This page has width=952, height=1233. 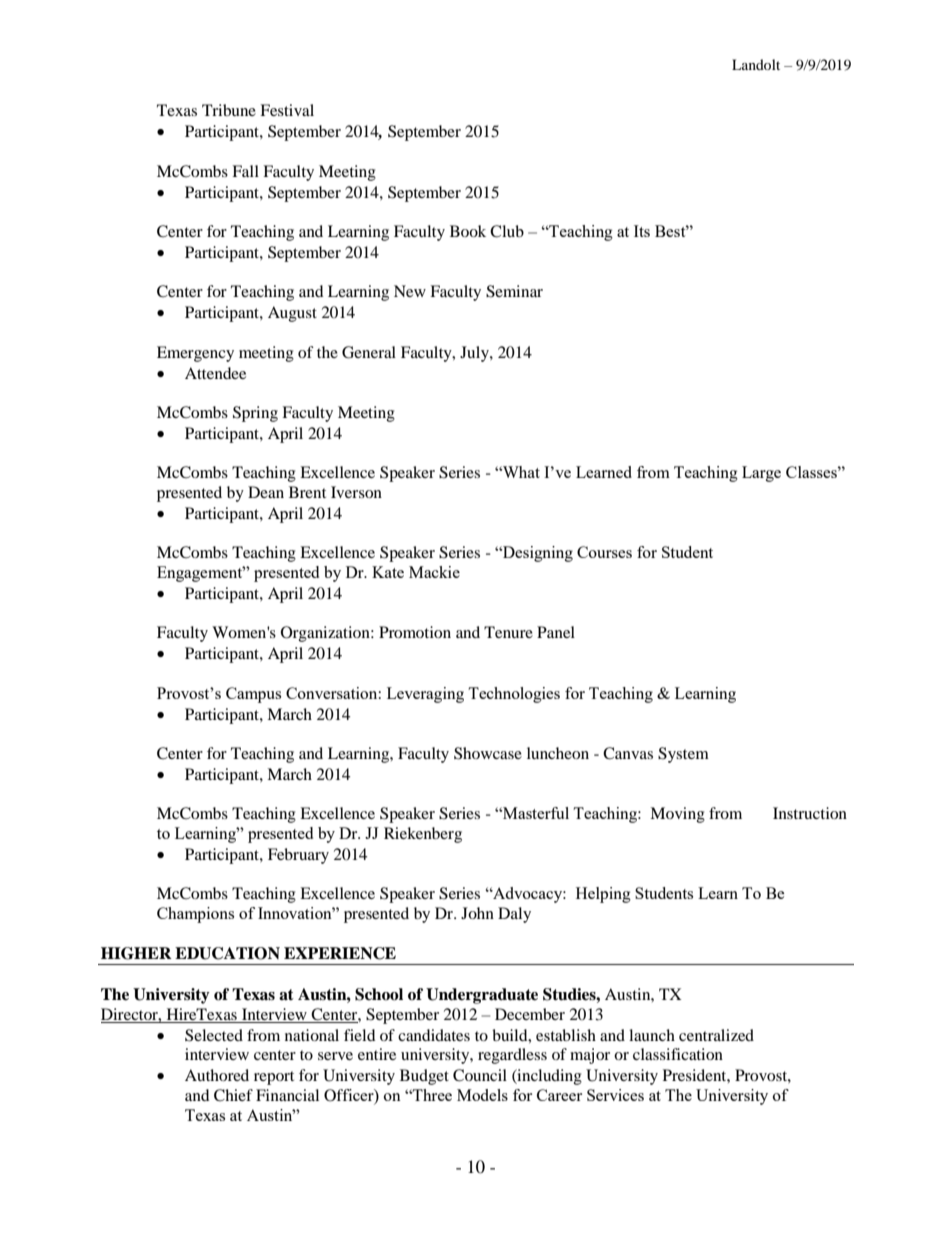 What do you see at coordinates (217, 1075) in the page?
I see `Authored` at bounding box center [217, 1075].
